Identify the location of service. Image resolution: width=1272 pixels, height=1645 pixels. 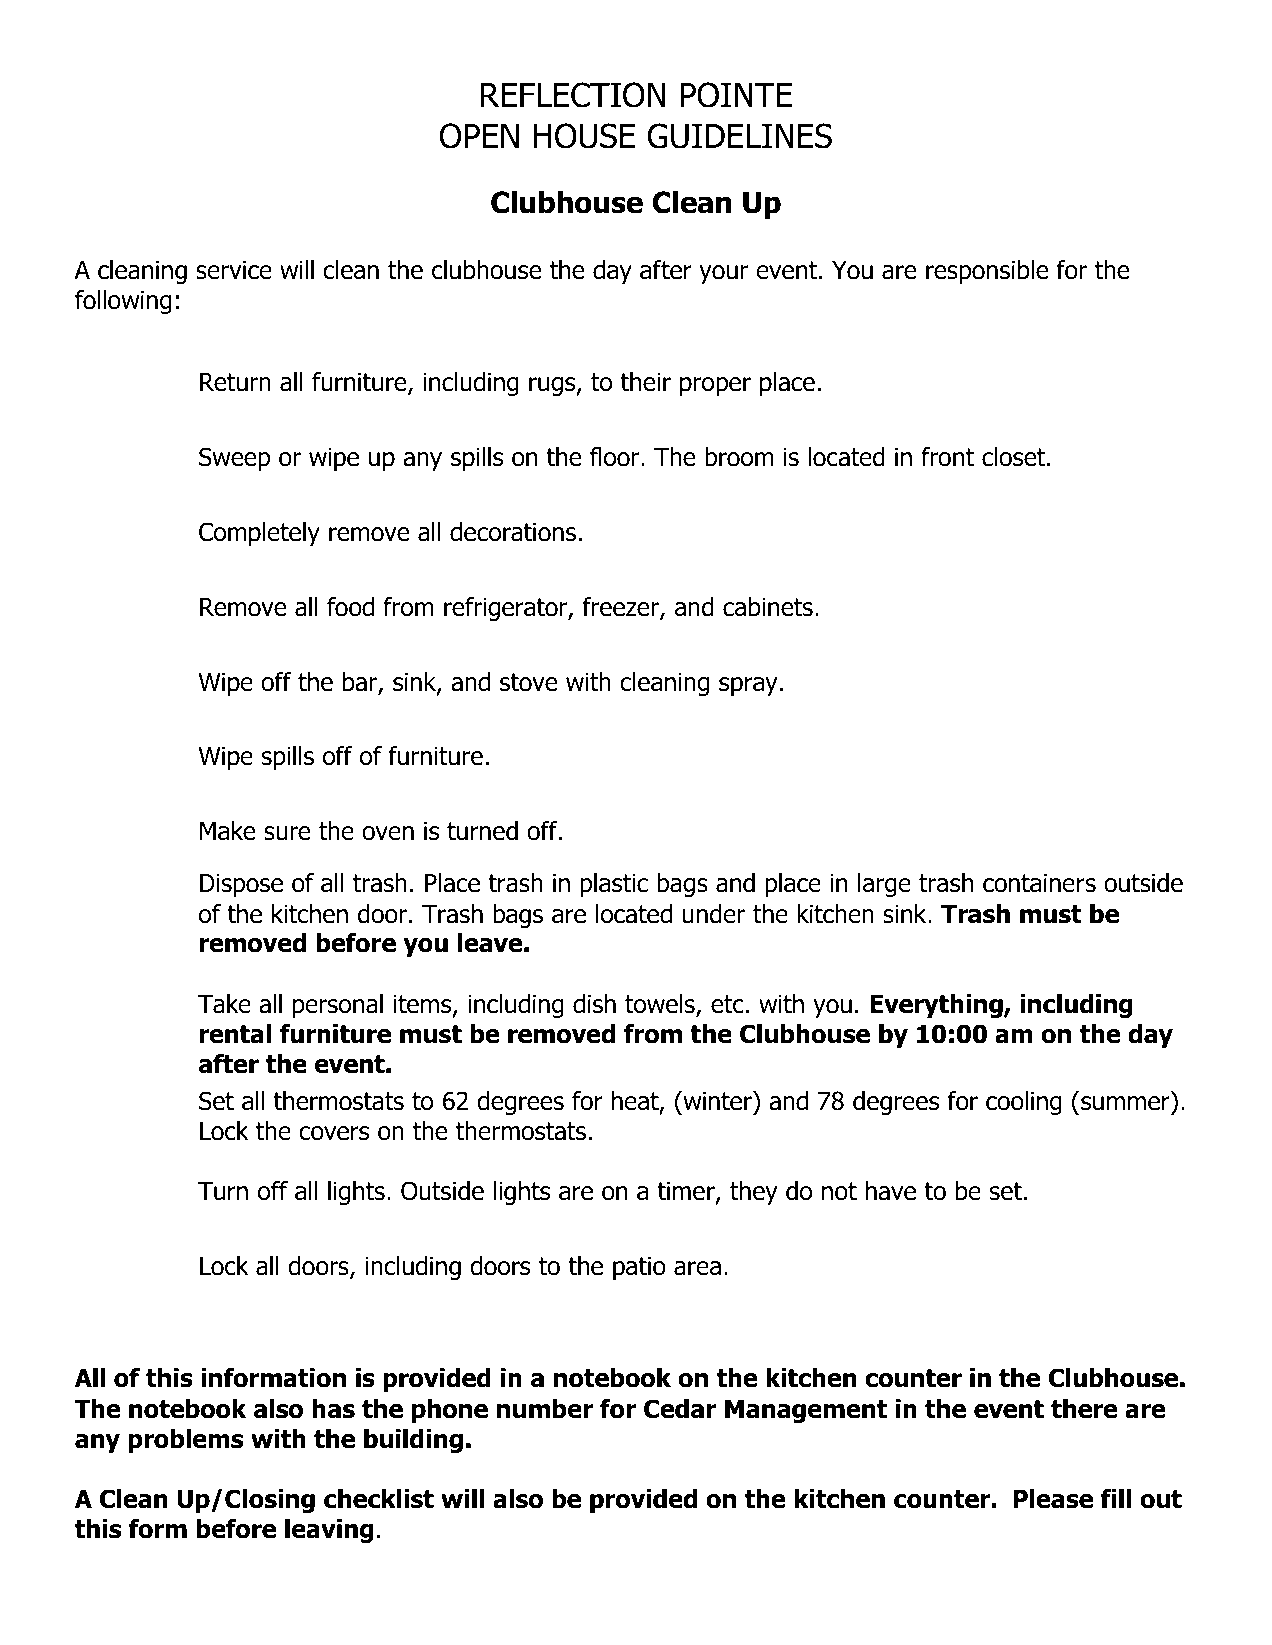
(234, 270).
